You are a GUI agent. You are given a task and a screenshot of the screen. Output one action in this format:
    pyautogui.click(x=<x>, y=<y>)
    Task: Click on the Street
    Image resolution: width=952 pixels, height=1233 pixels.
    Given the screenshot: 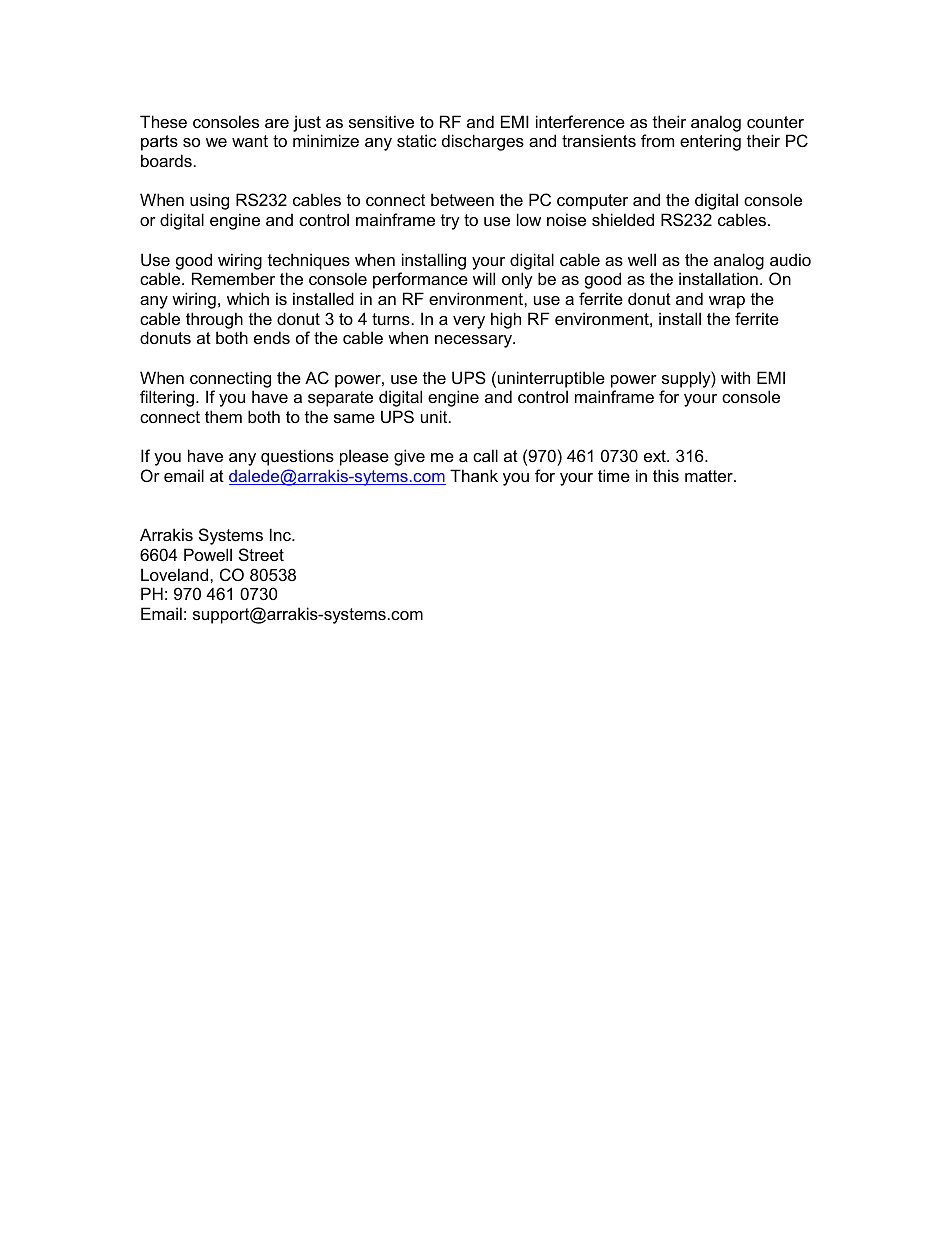 What is the action you would take?
    pyautogui.click(x=261, y=554)
